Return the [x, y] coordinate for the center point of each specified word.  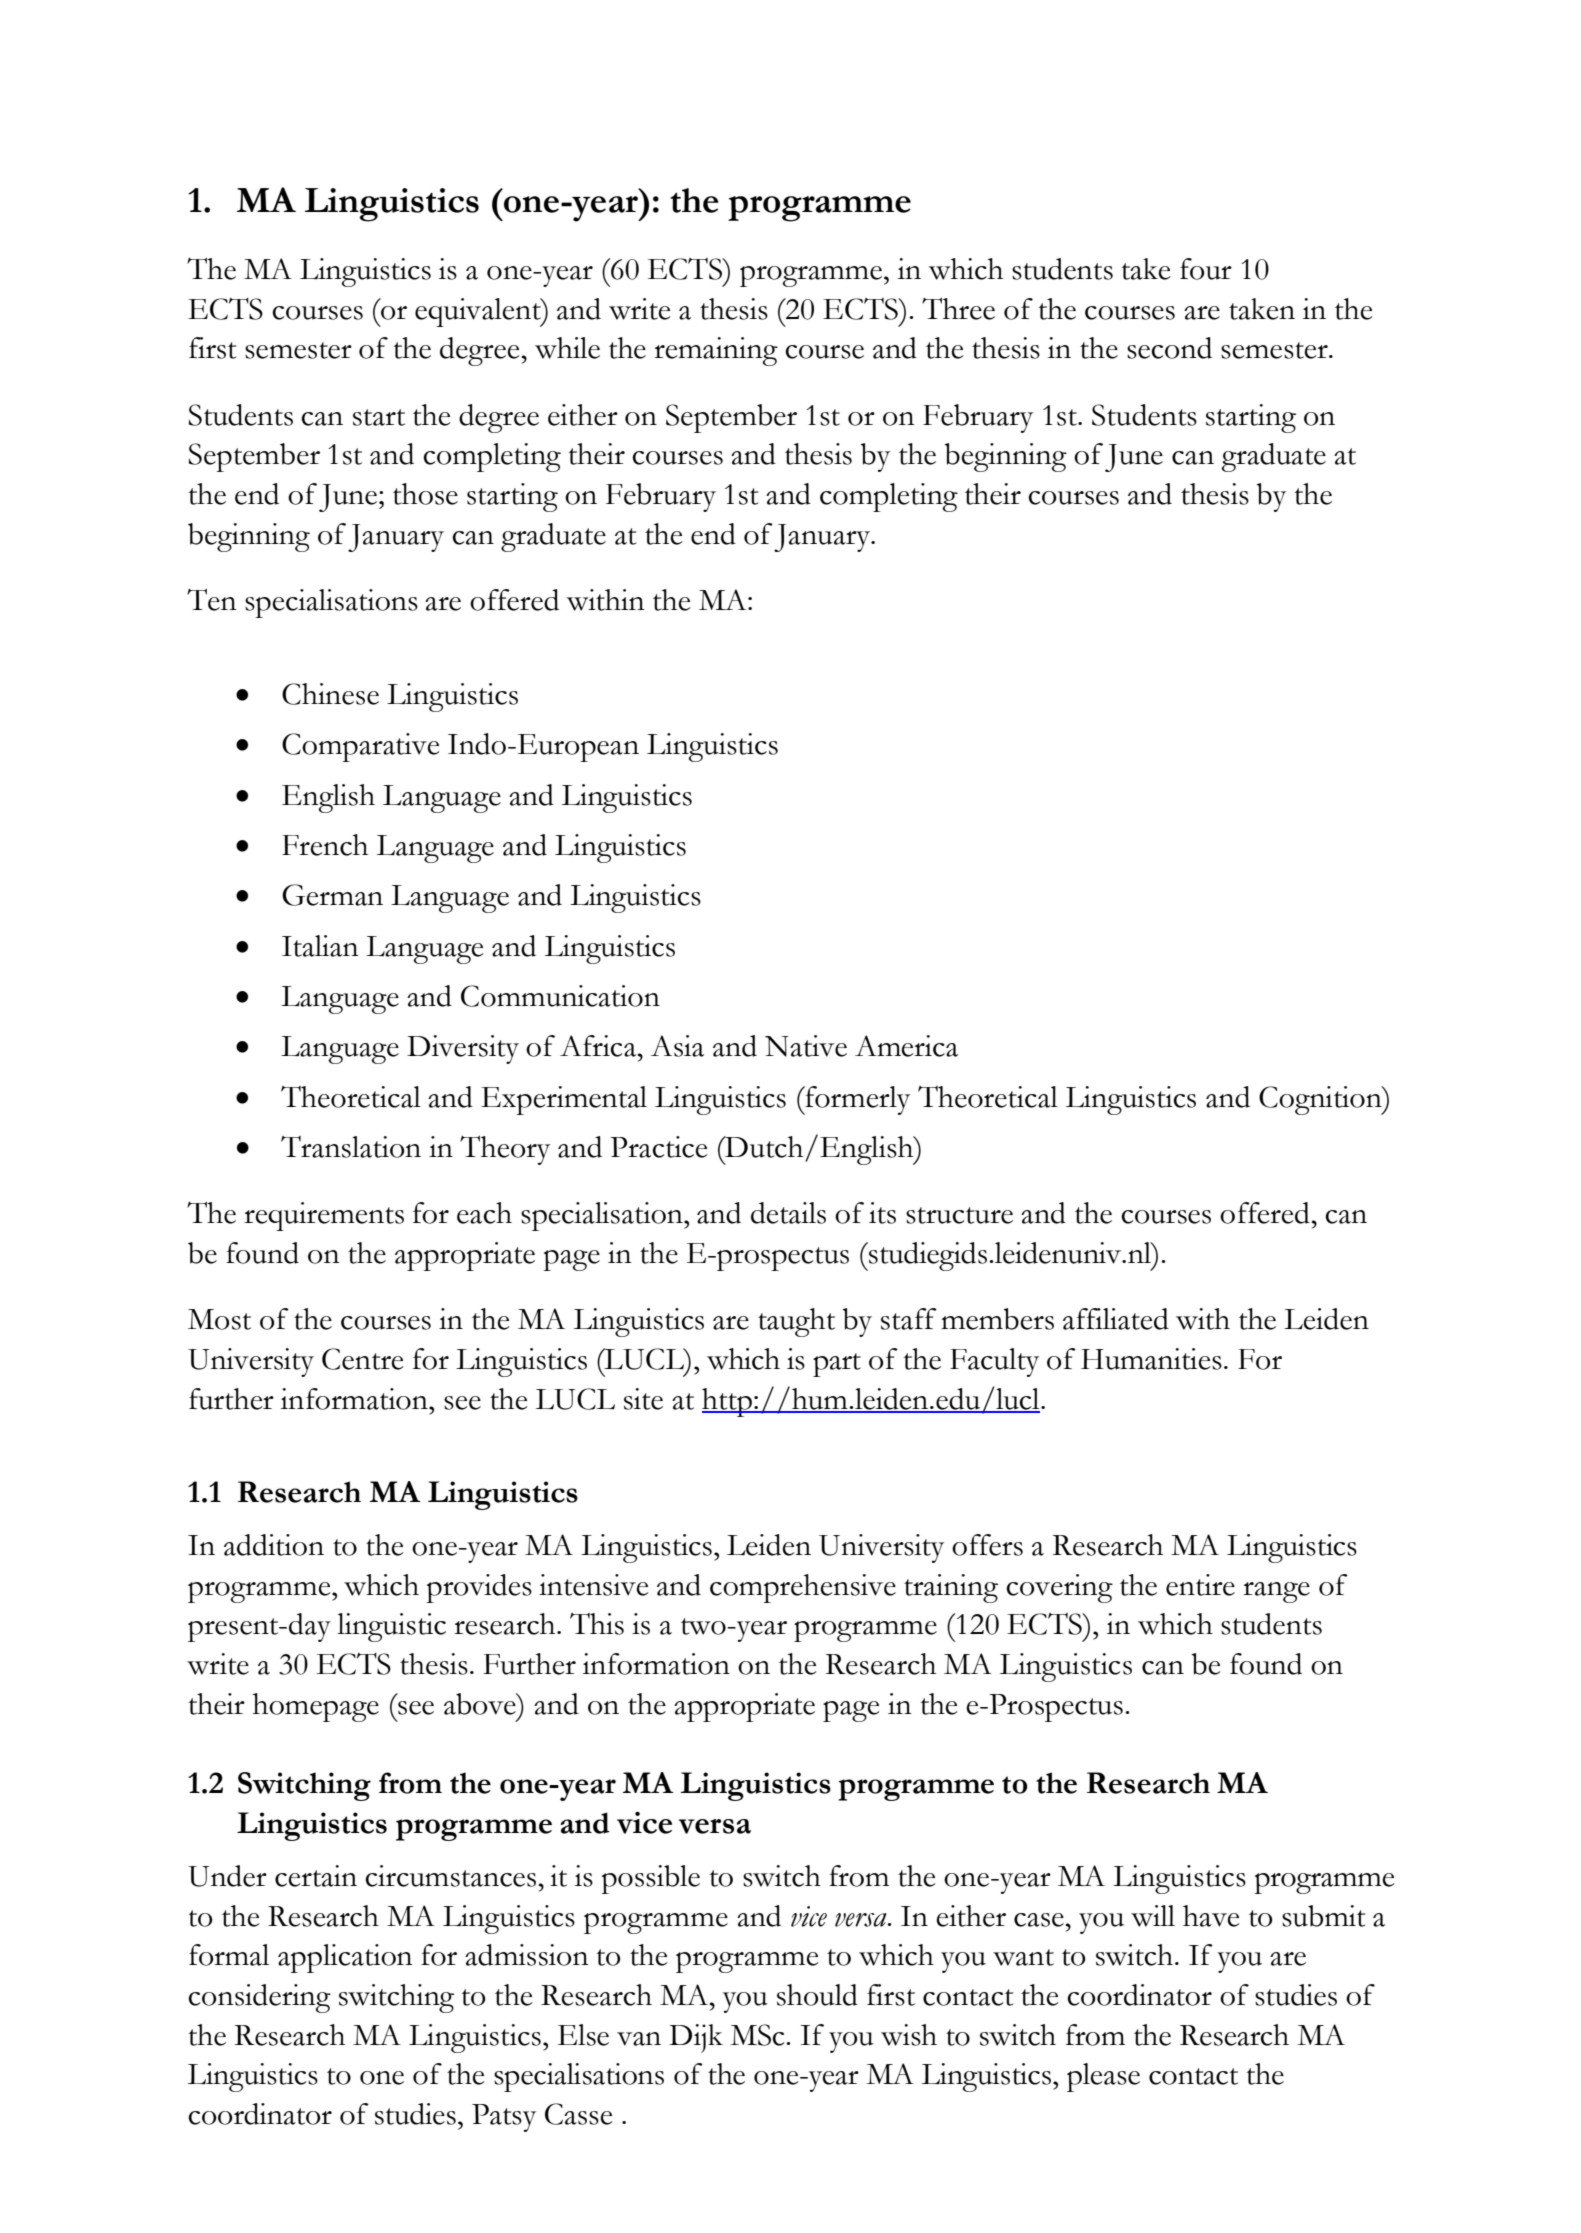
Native [806, 1046]
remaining [716, 351]
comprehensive [803, 1588]
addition [274, 1545]
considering [259, 1998]
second [1169, 348]
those [425, 494]
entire [1200, 1585]
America [906, 1046]
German [332, 895]
